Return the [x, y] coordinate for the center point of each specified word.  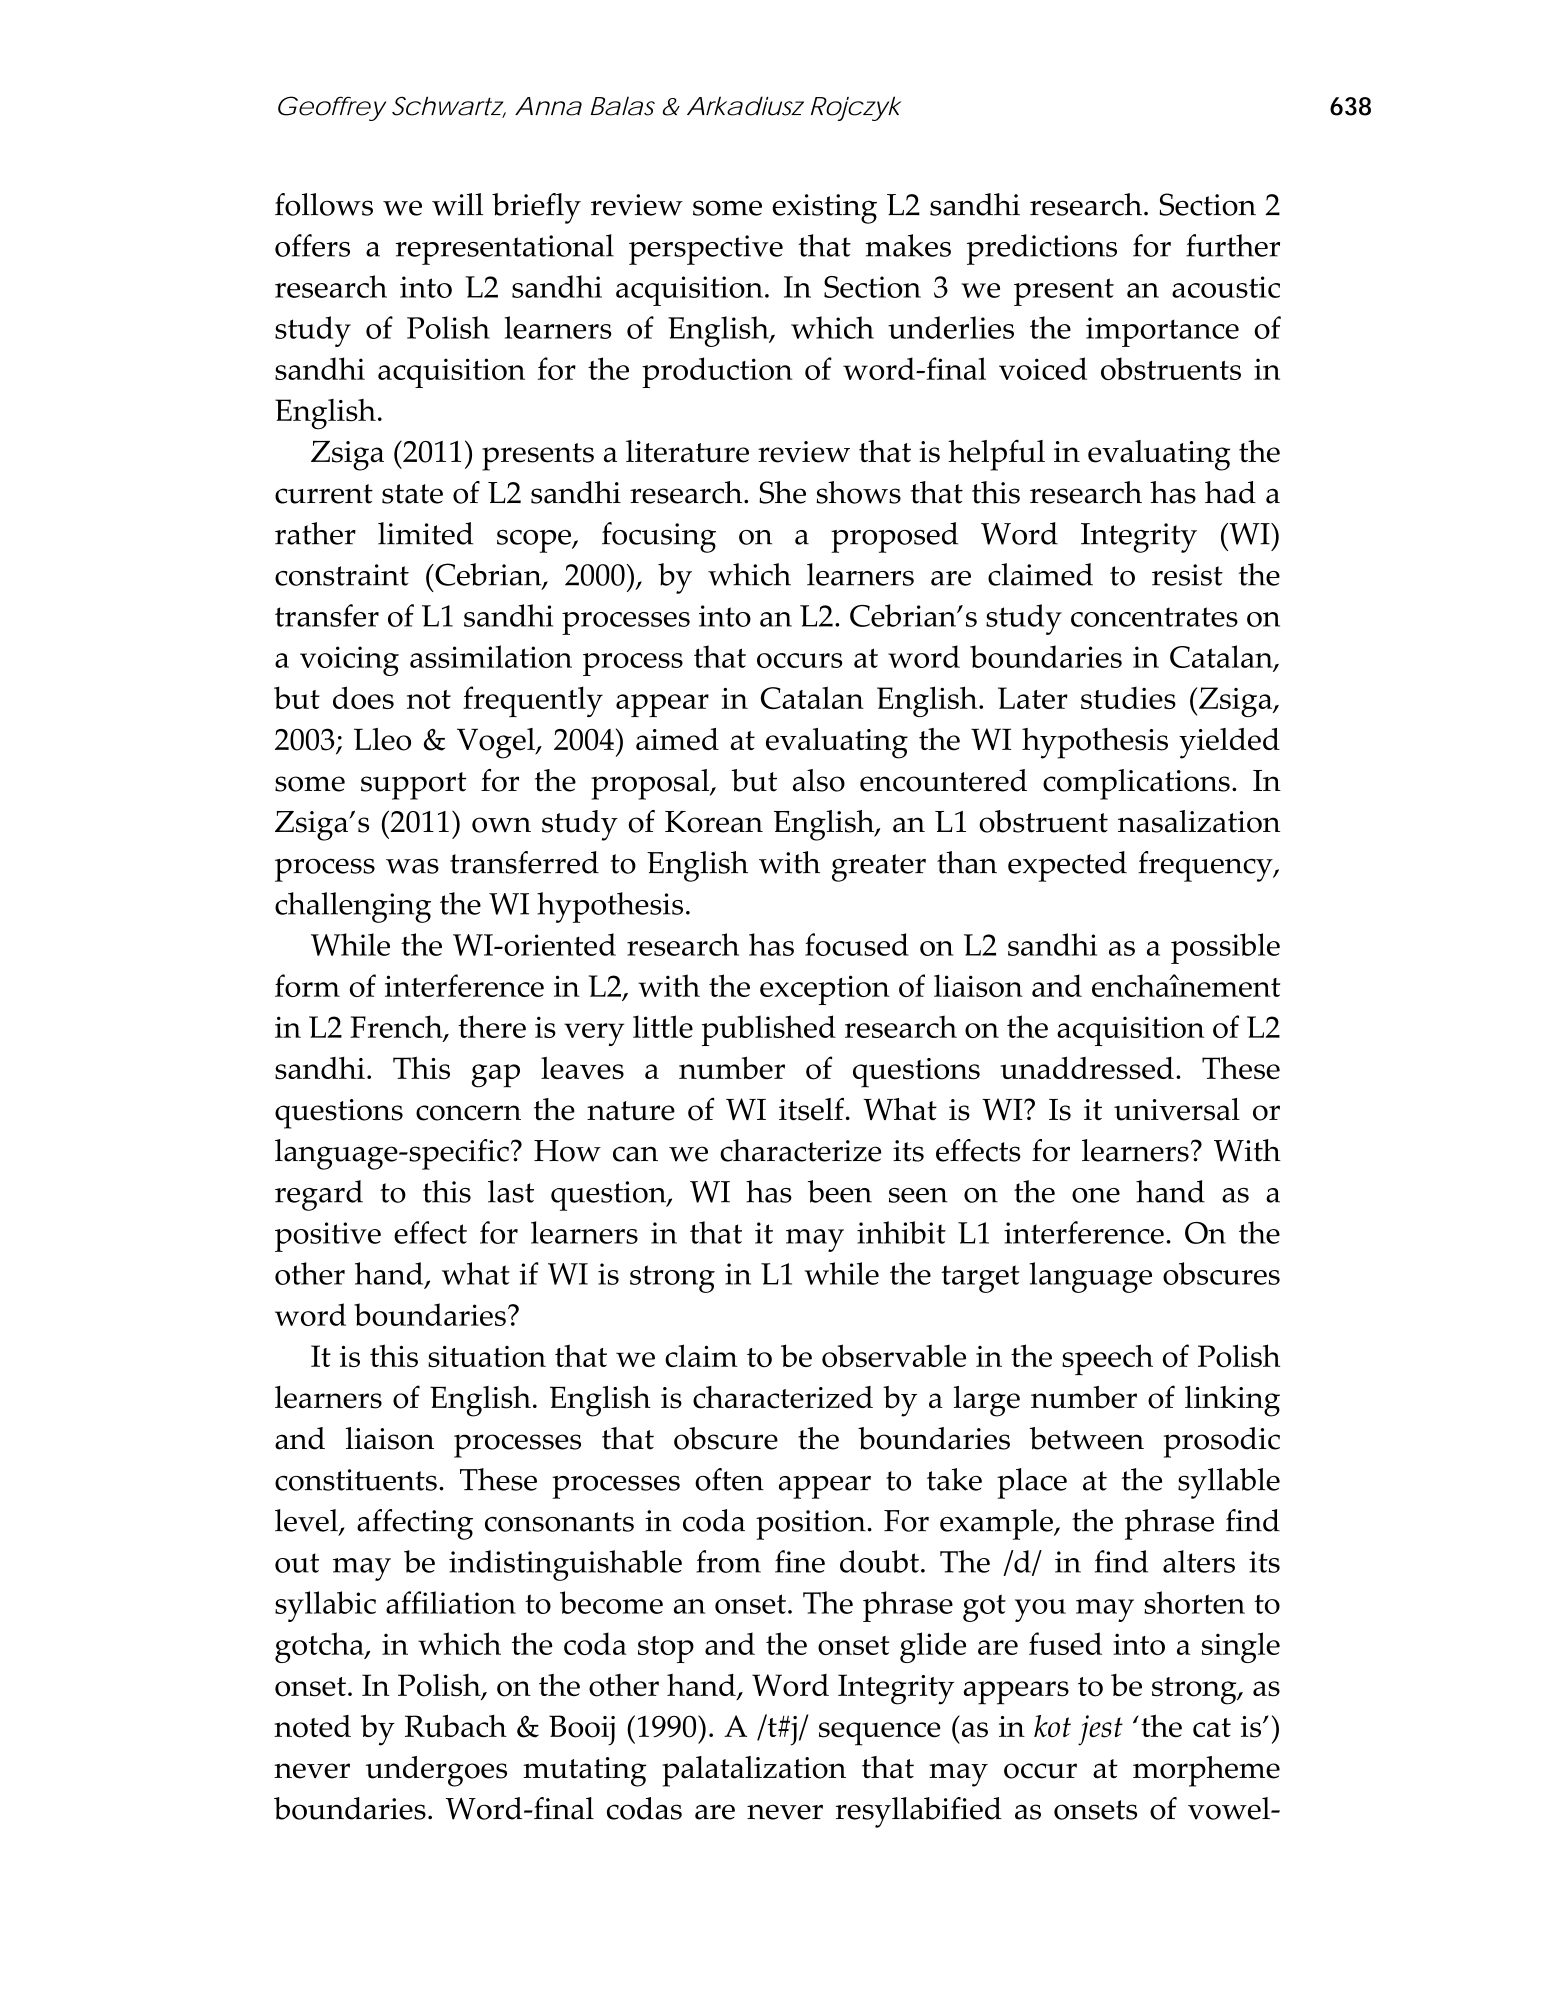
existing [824, 209]
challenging [353, 907]
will [457, 204]
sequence [880, 1734]
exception [825, 990]
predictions [1042, 249]
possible [1225, 948]
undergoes [436, 1771]
